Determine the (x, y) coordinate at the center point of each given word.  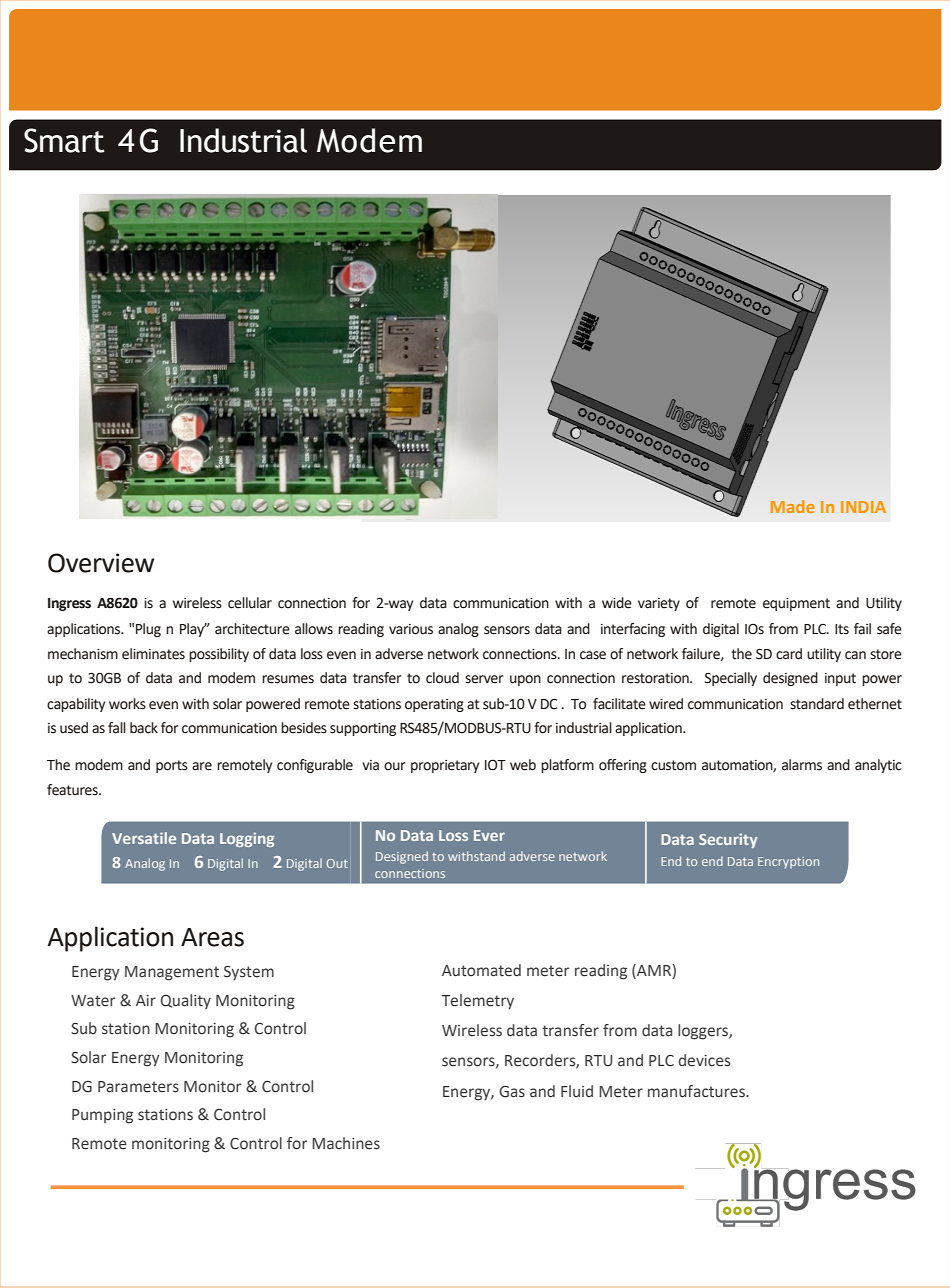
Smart (64, 140)
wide (617, 603)
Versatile (144, 838)
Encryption (788, 863)
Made (793, 506)
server (484, 679)
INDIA (863, 507)
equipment (796, 604)
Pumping (102, 1116)
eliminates (153, 654)
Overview (101, 563)
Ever (489, 835)
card (789, 654)
